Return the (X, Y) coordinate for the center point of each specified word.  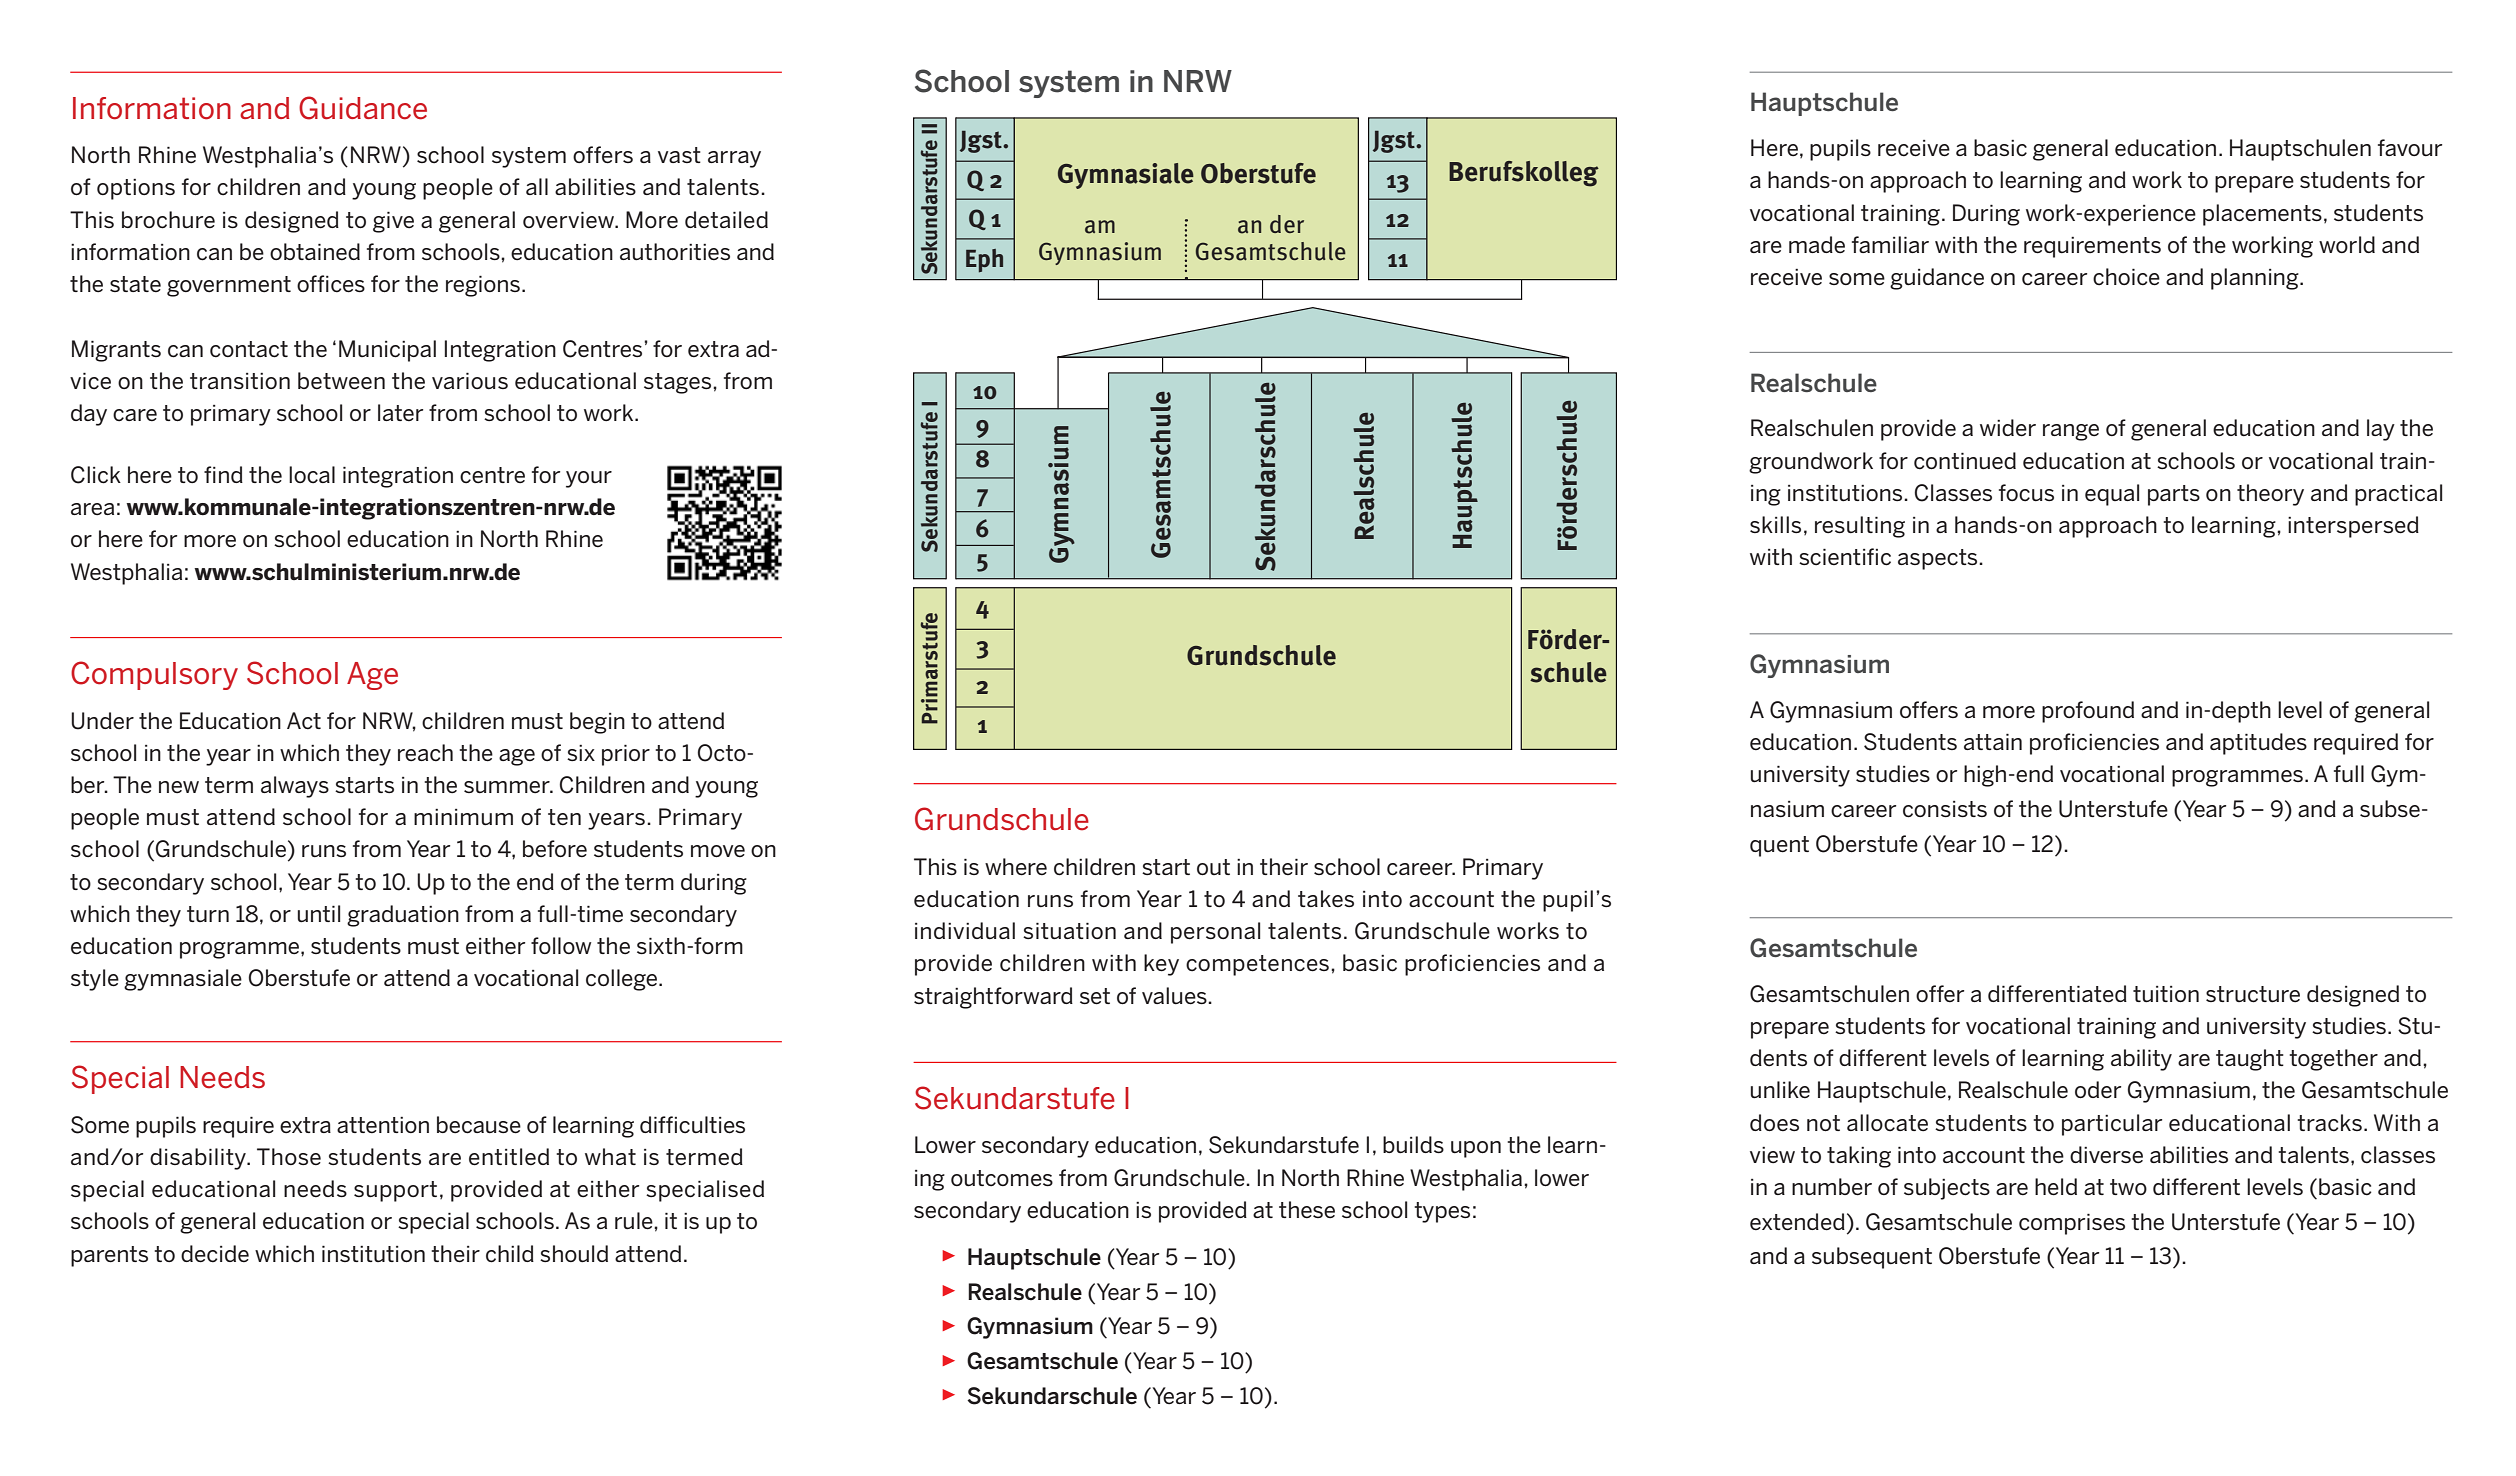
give (393, 222)
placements (2262, 215)
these (1307, 1210)
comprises (2072, 1224)
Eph (984, 261)
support (395, 1191)
